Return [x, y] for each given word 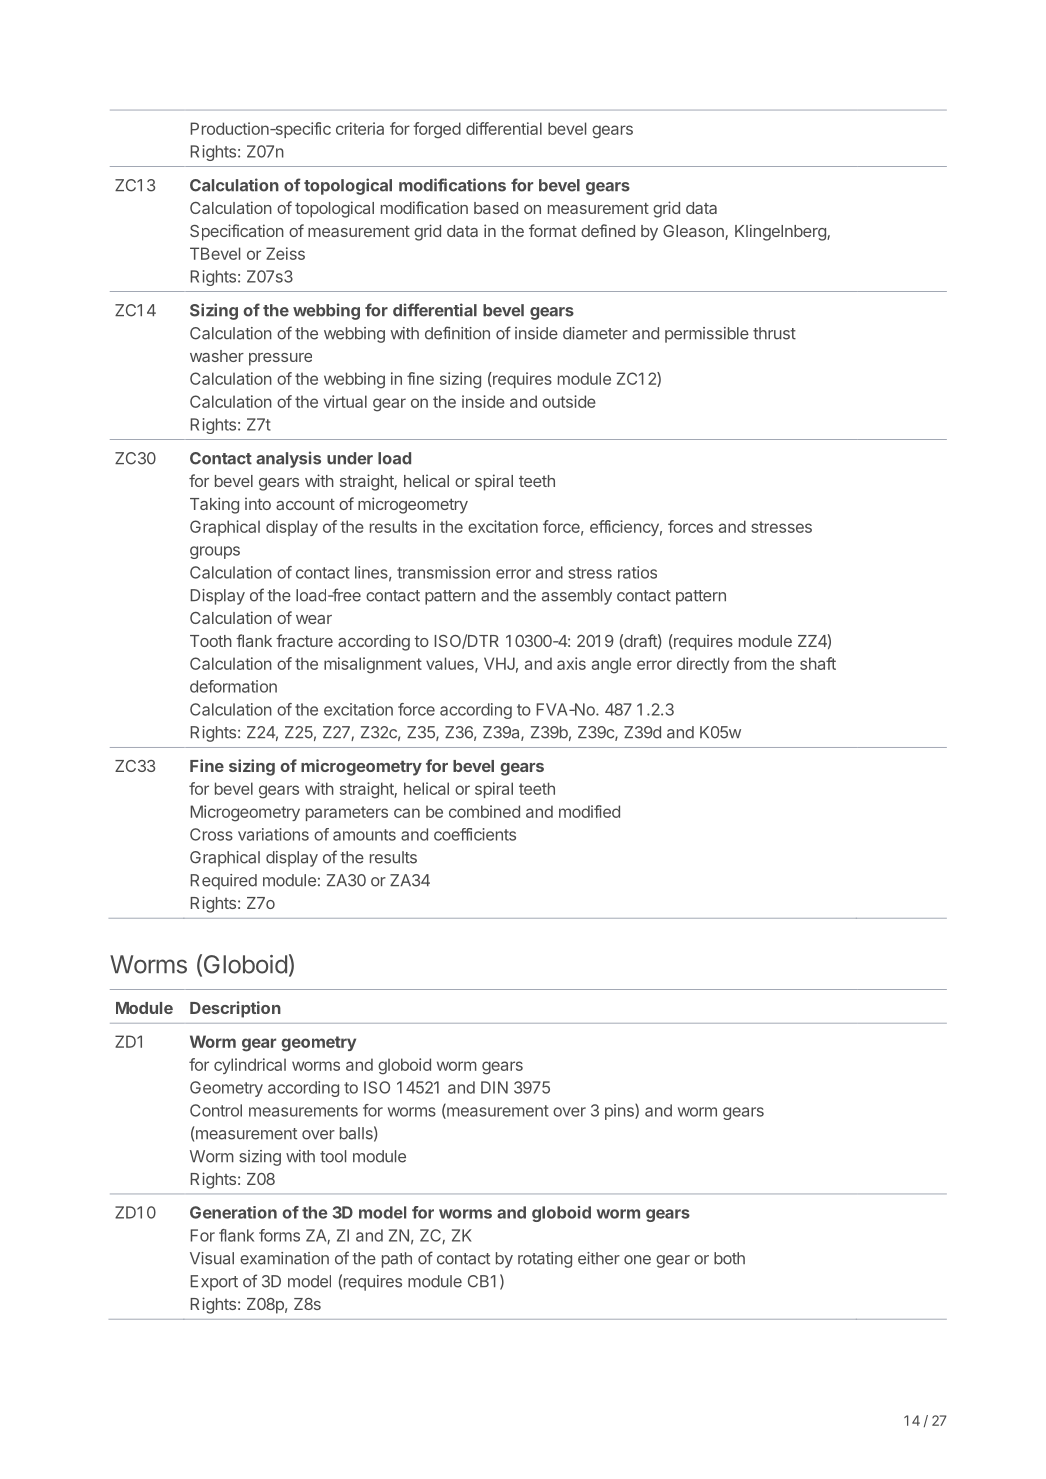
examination [284, 1258]
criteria [360, 128]
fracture [304, 640]
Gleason [694, 232]
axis [571, 663]
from [750, 663]
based [496, 208]
